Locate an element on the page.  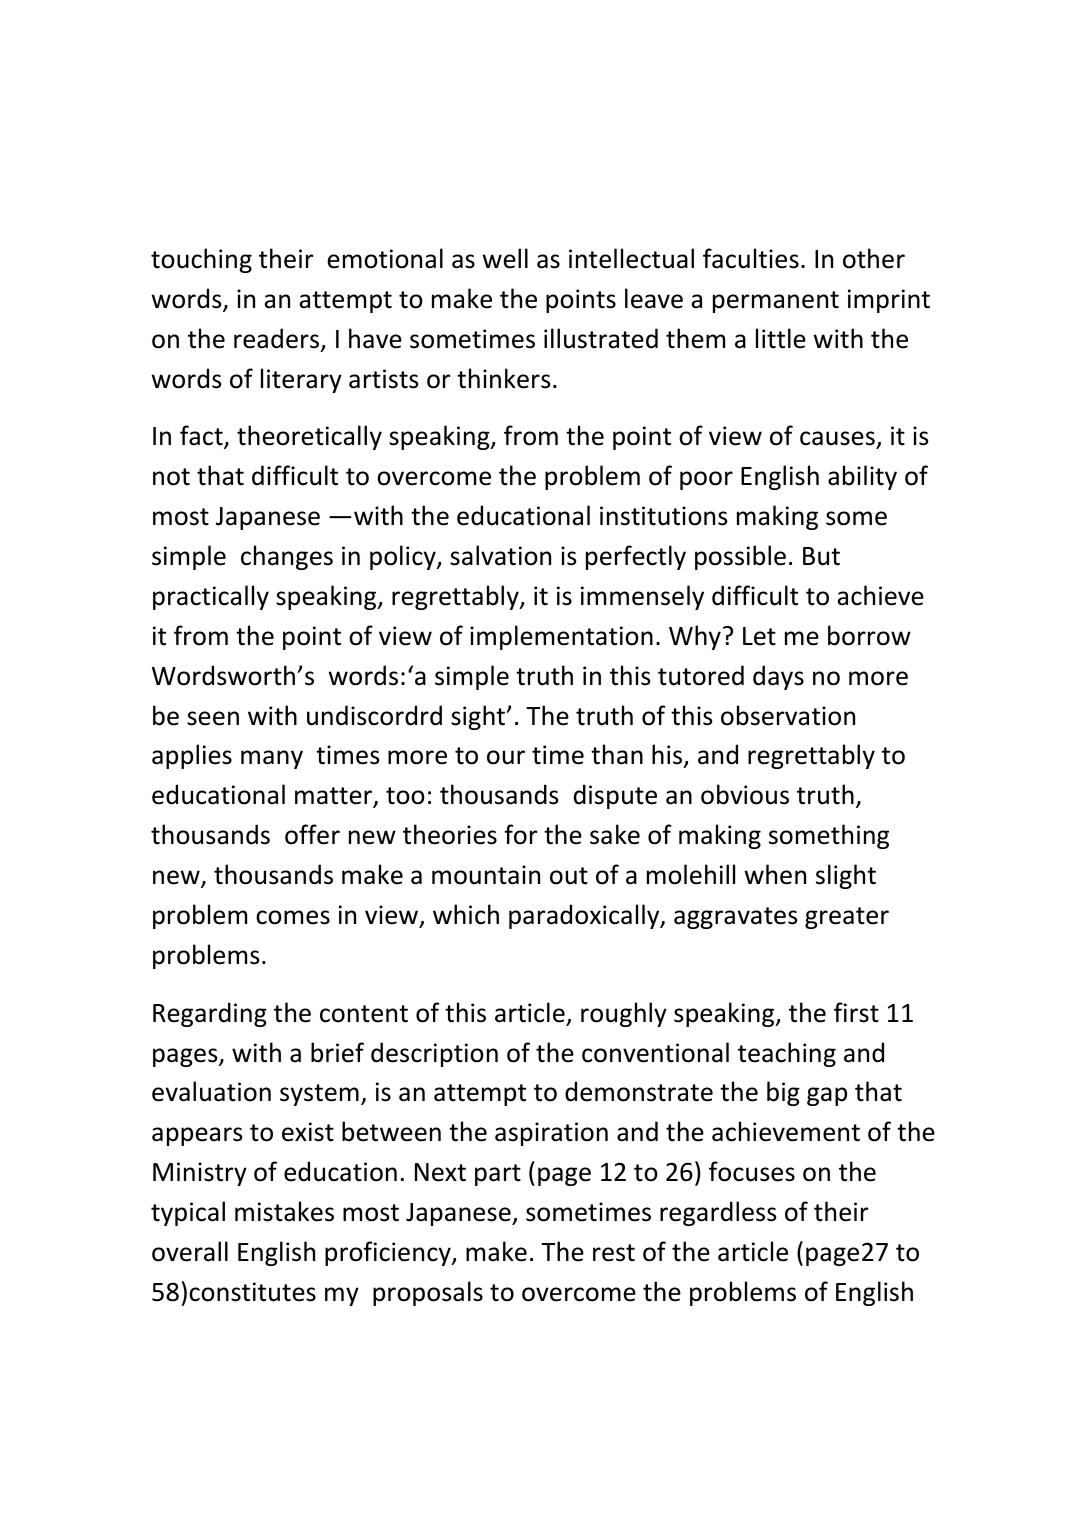
permanent is located at coordinates (776, 302).
